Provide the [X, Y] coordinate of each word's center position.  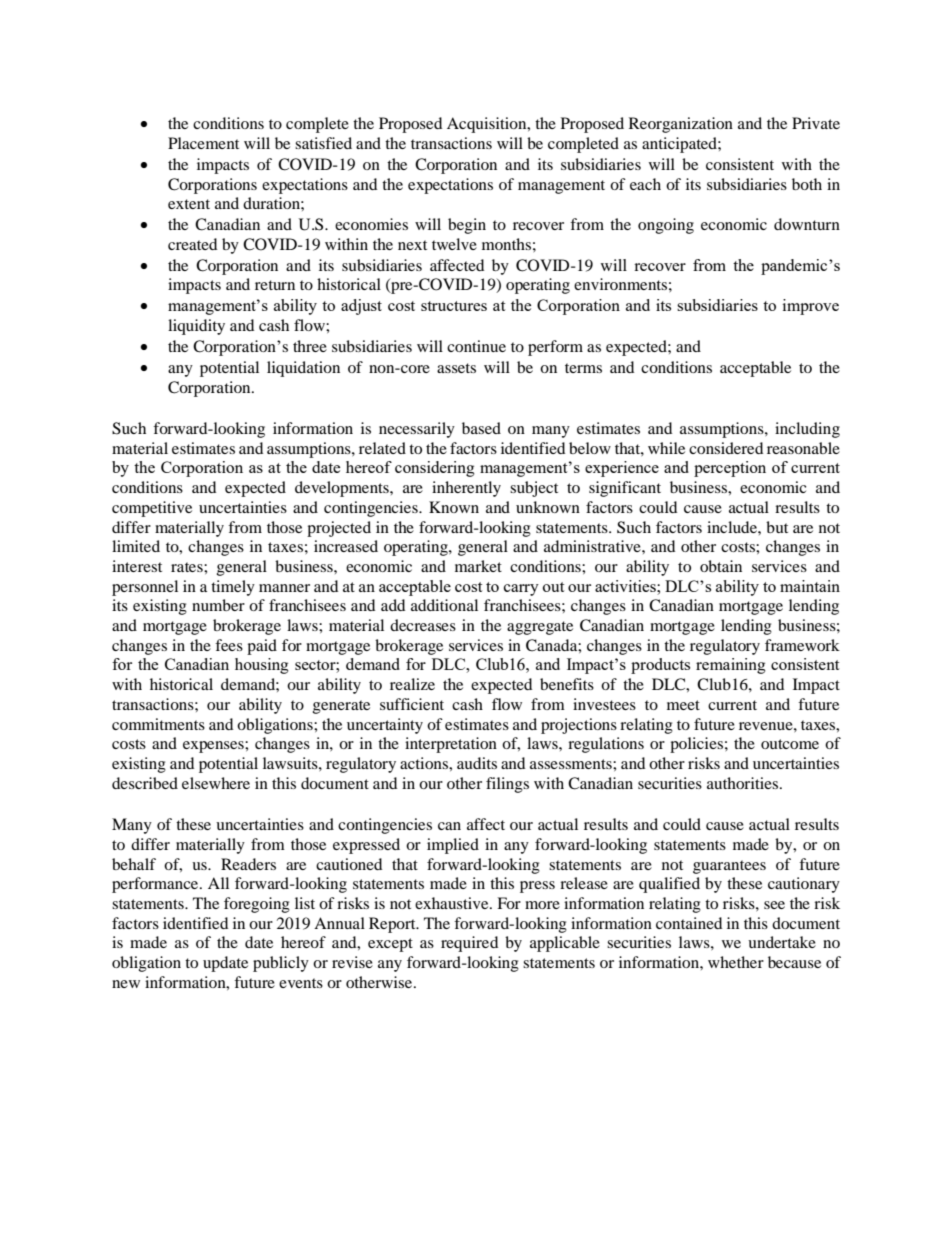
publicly [281, 964]
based [481, 428]
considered [726, 448]
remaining [731, 666]
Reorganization [681, 125]
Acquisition [488, 125]
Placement [203, 143]
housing [262, 666]
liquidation [303, 369]
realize [412, 684]
